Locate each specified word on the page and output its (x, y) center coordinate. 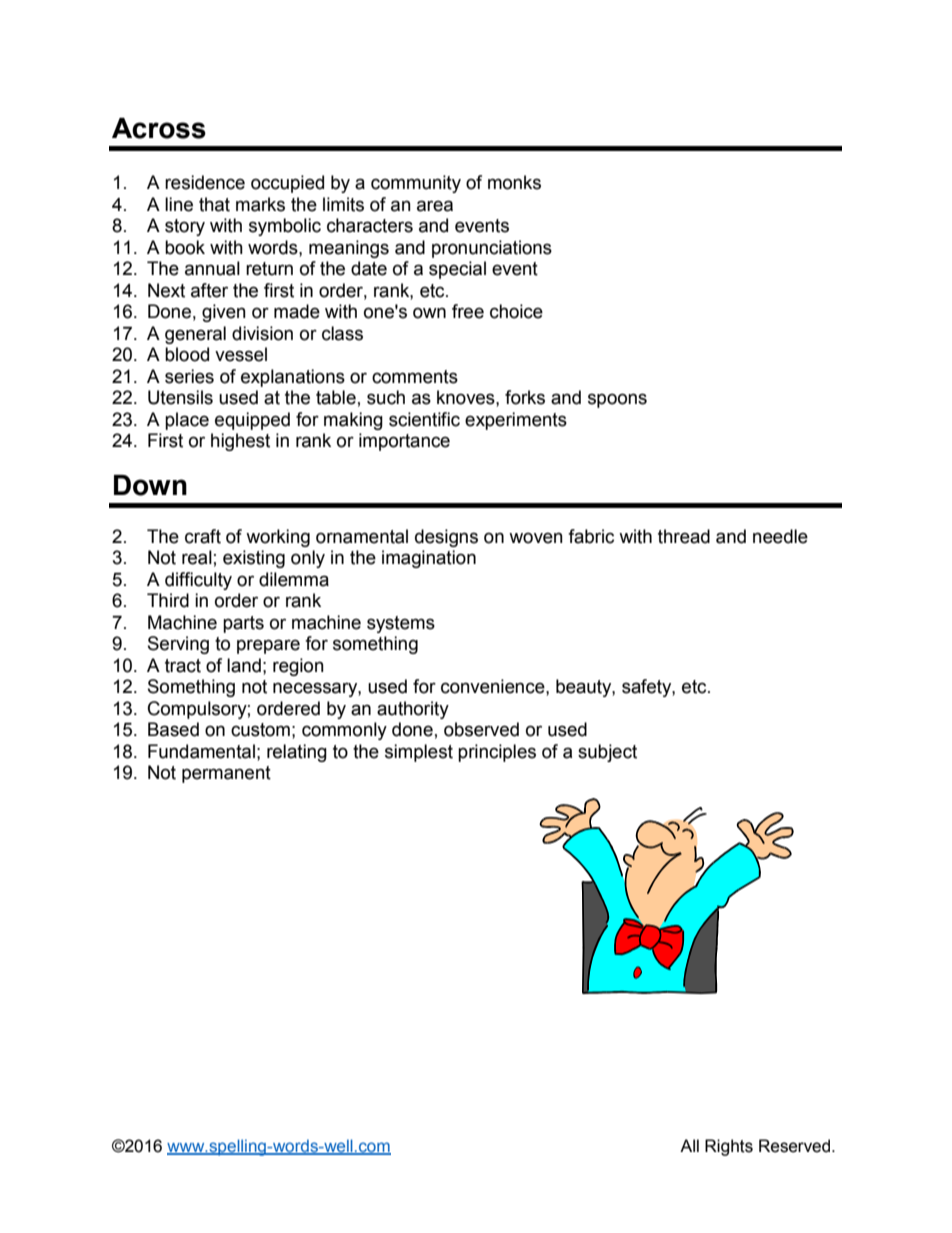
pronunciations (492, 249)
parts (243, 624)
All (689, 1145)
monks (514, 182)
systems (401, 624)
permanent (226, 774)
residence (205, 182)
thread (684, 536)
